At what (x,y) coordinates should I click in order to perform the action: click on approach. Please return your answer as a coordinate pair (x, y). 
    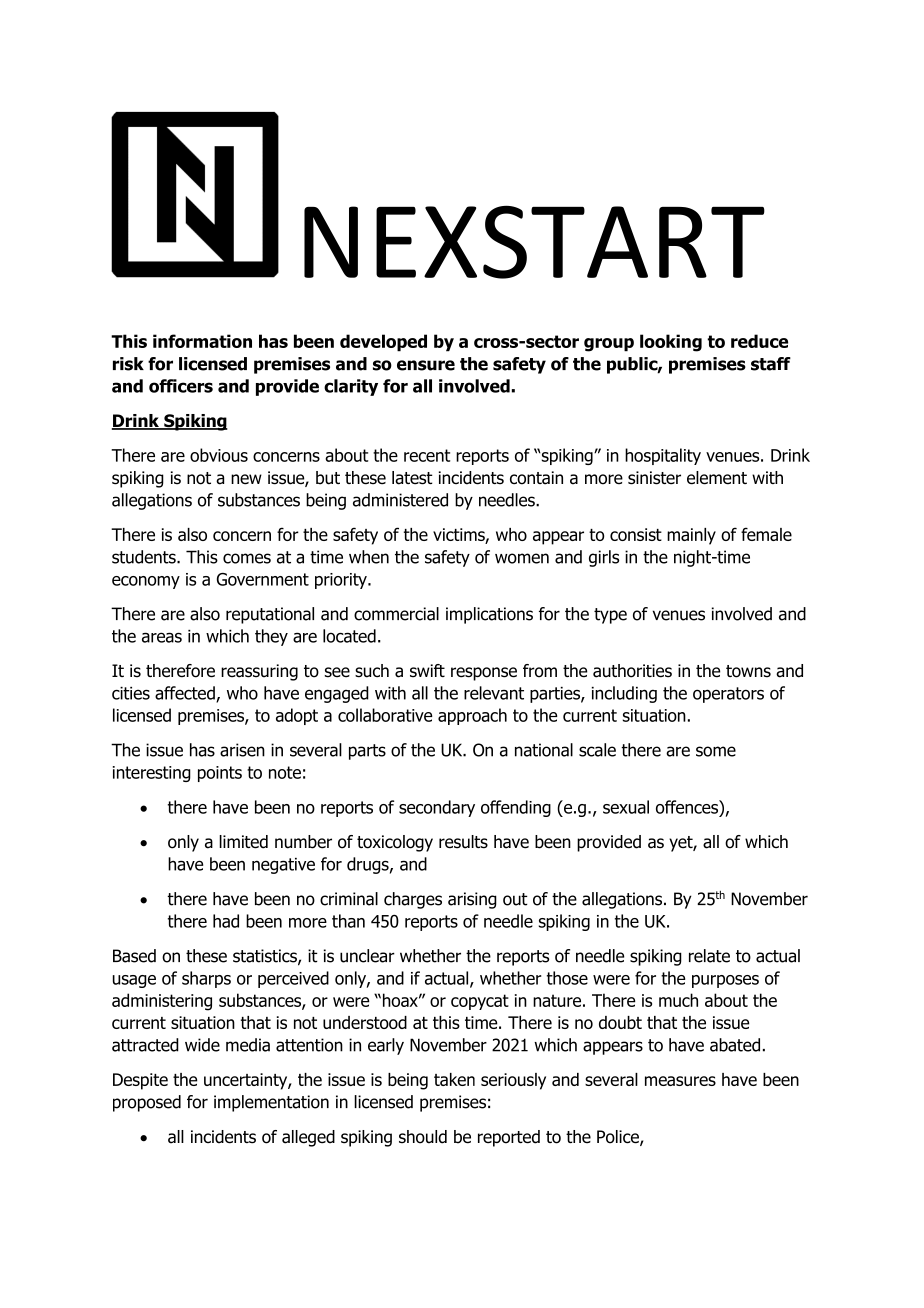
    Looking at the image, I should click on (472, 716).
